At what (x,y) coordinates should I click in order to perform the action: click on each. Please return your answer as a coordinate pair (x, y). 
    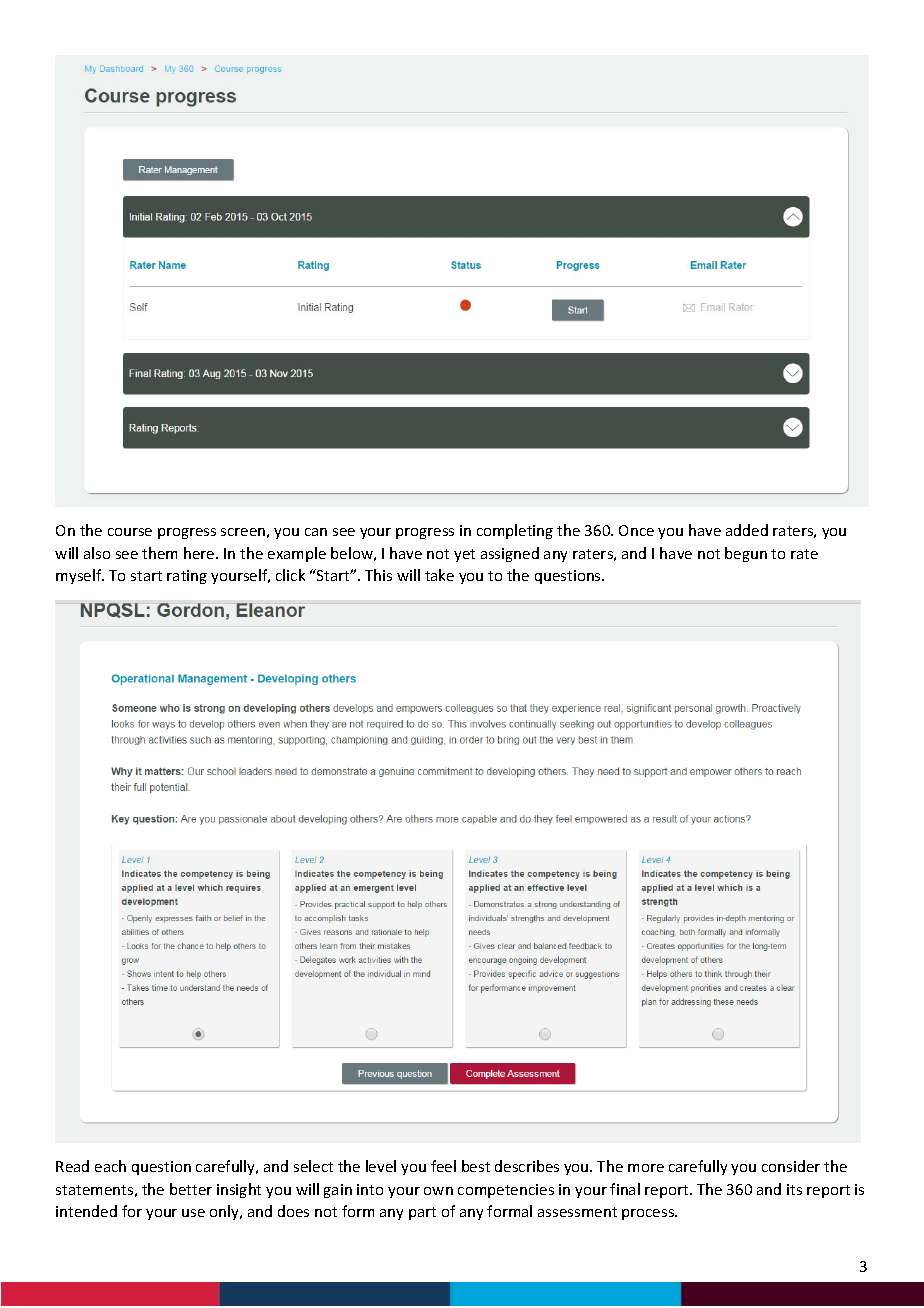
    Looking at the image, I should click on (110, 1166).
